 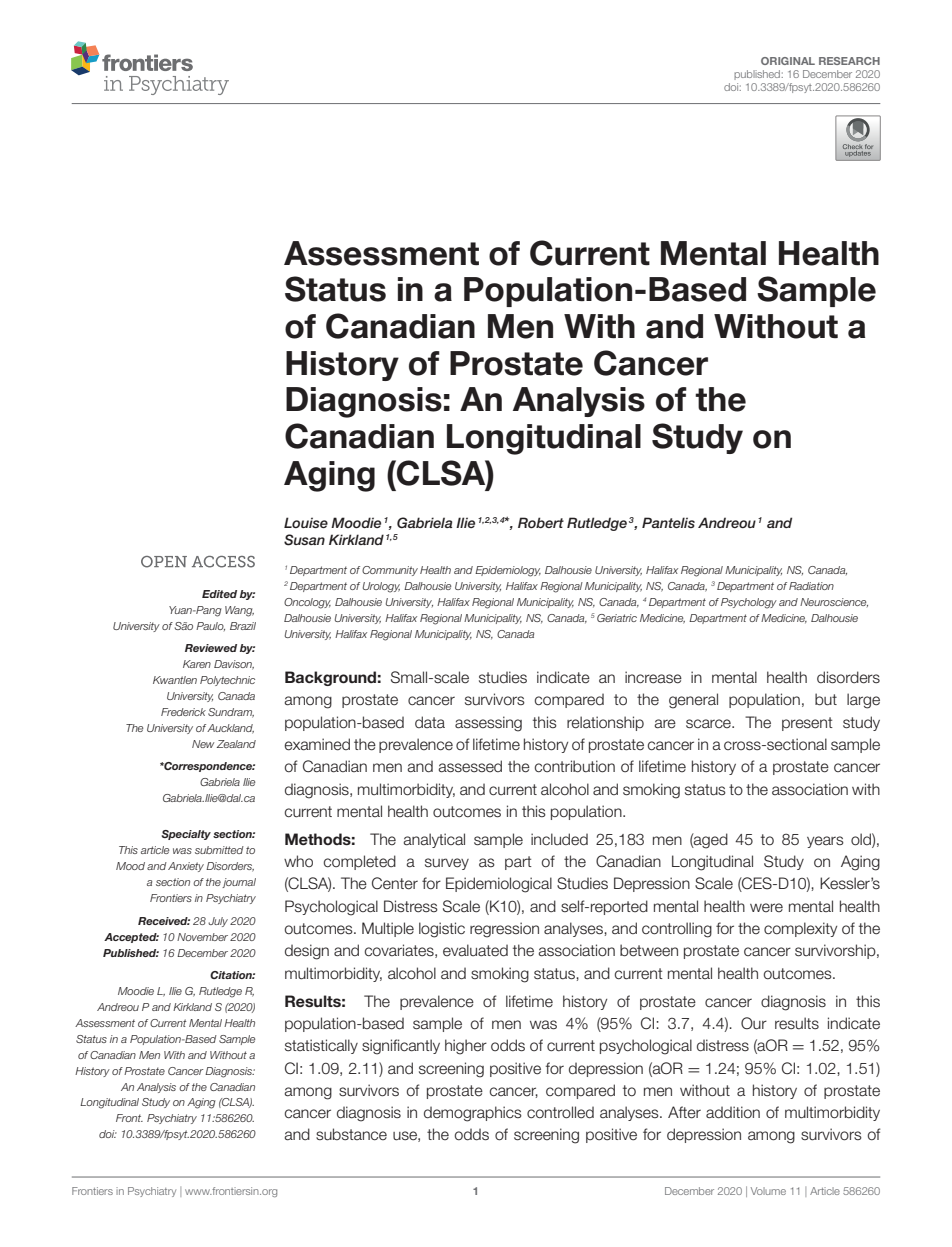 What do you see at coordinates (541, 522) in the screenshot?
I see `Robert` at bounding box center [541, 522].
